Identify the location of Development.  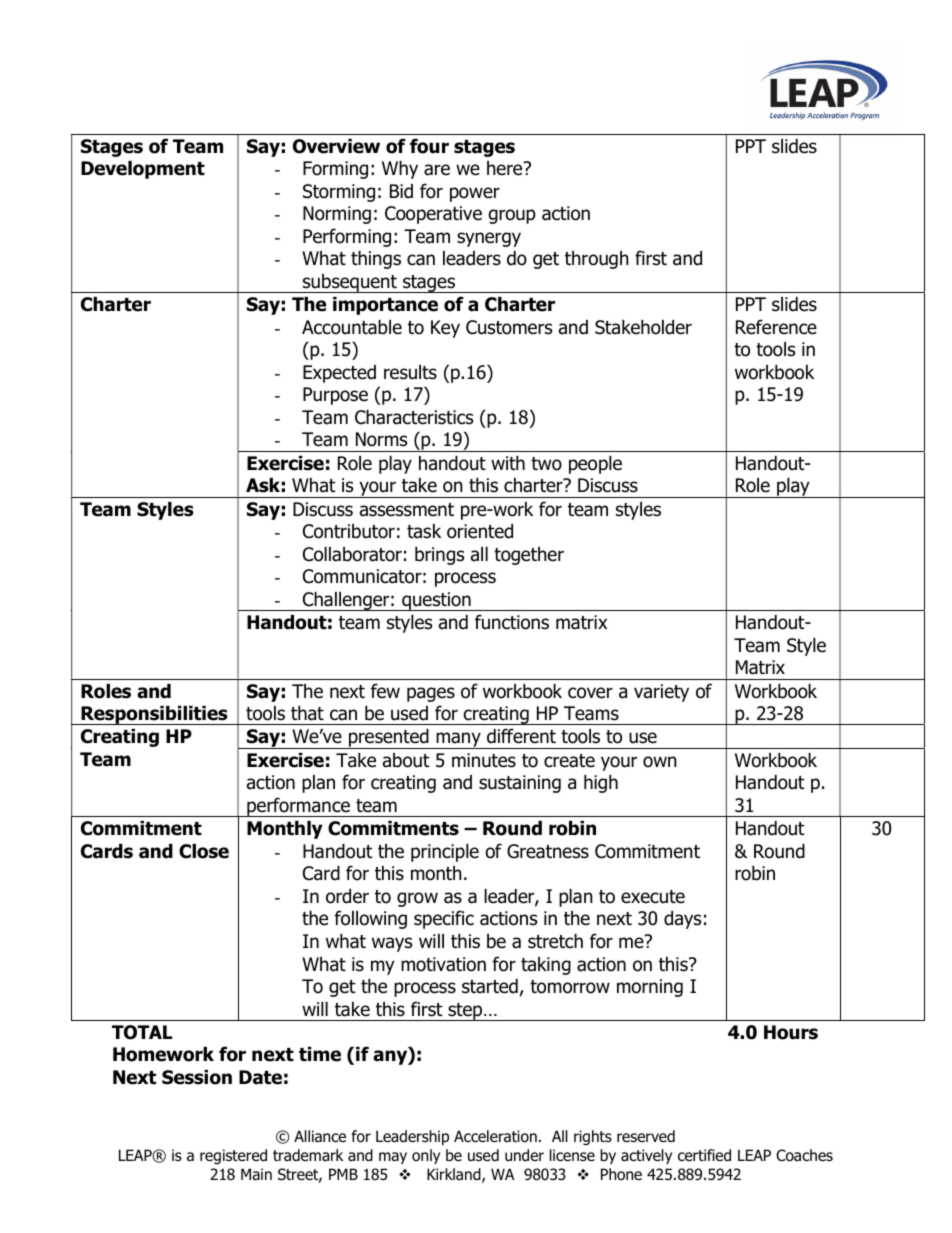
(143, 170).
